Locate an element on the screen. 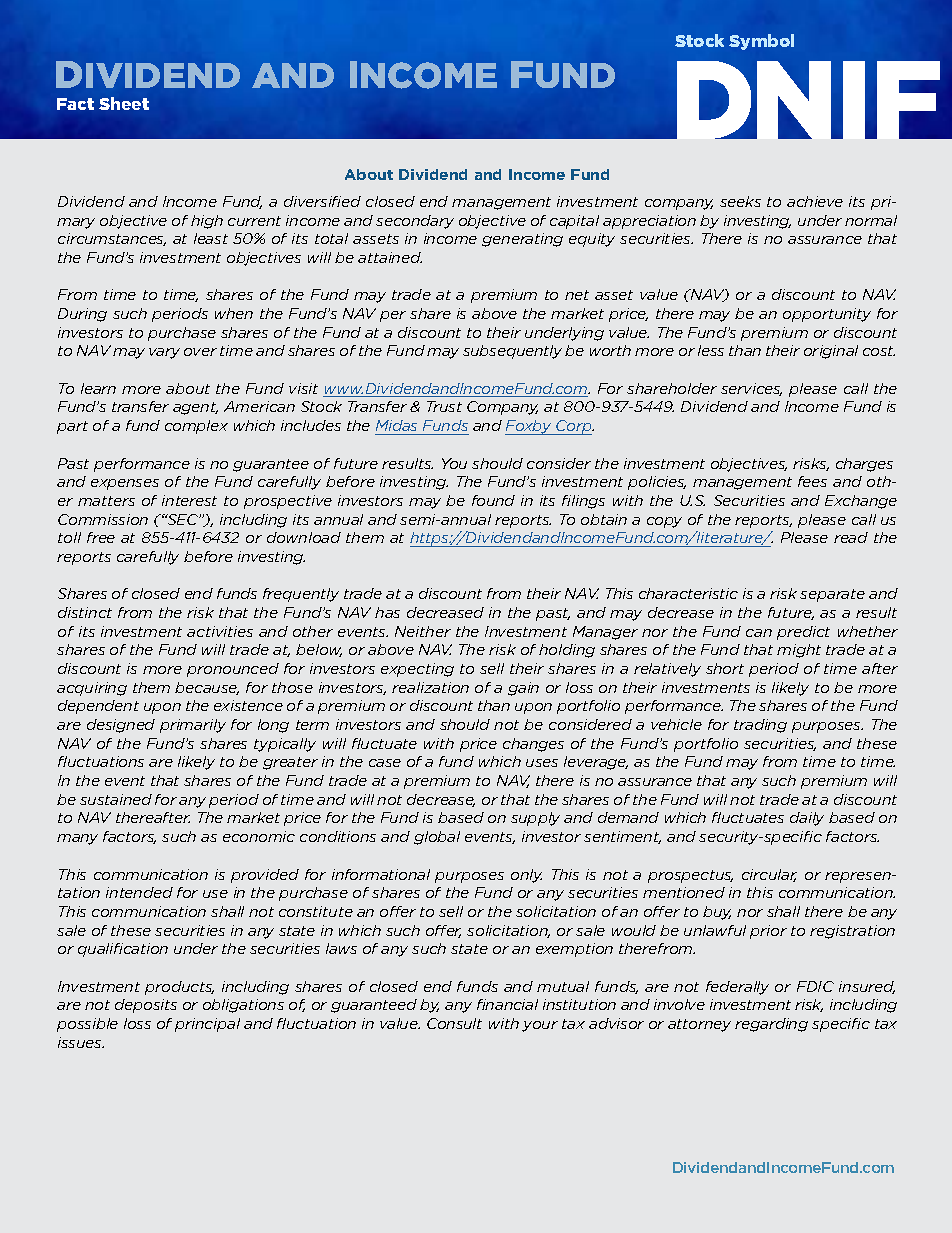 This screenshot has height=1233, width=952. realization is located at coordinates (430, 687).
